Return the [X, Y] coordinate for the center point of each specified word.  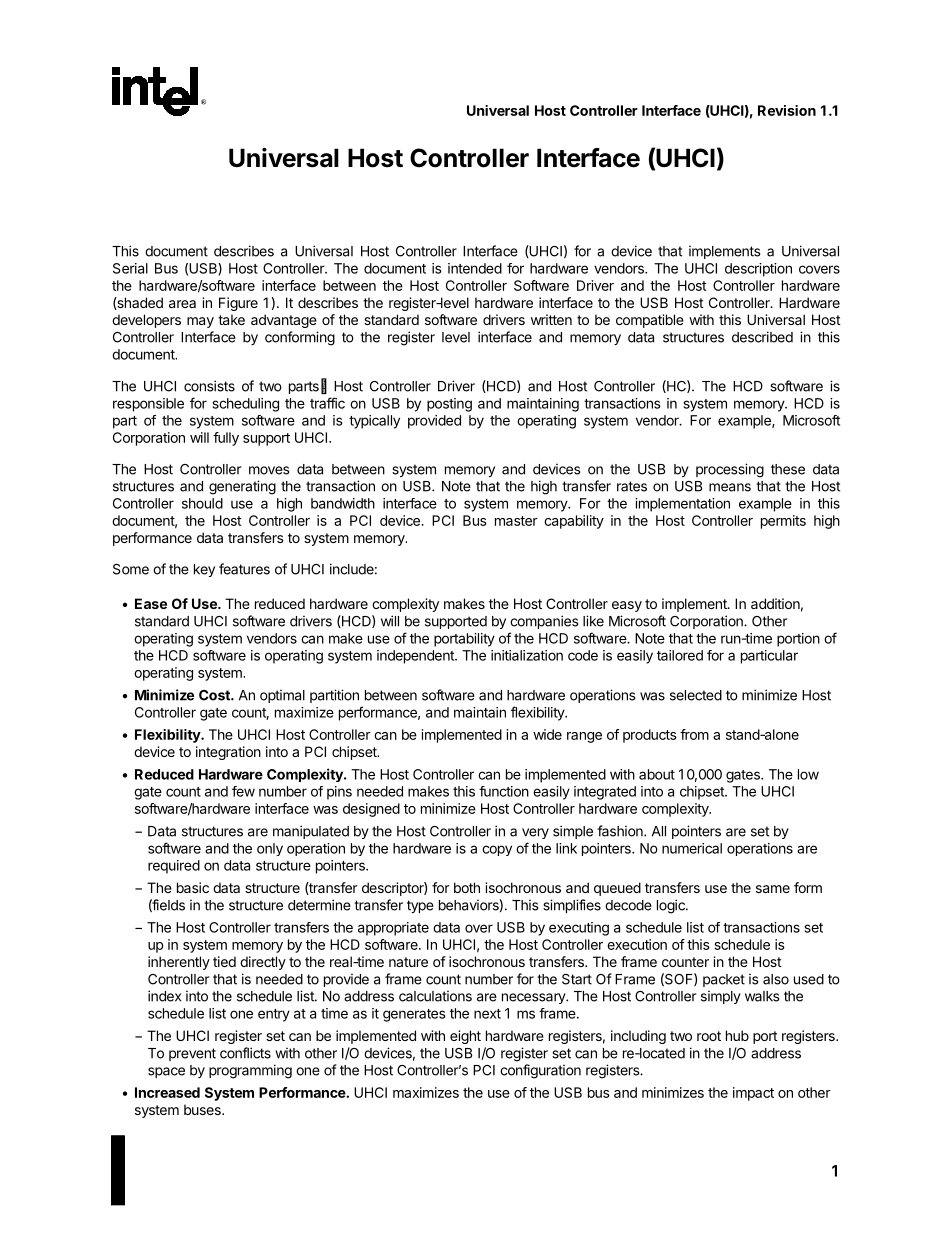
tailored [680, 655]
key [204, 570]
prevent [192, 1054]
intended [475, 268]
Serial [130, 268]
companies [544, 622]
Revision [787, 110]
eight [465, 1037]
